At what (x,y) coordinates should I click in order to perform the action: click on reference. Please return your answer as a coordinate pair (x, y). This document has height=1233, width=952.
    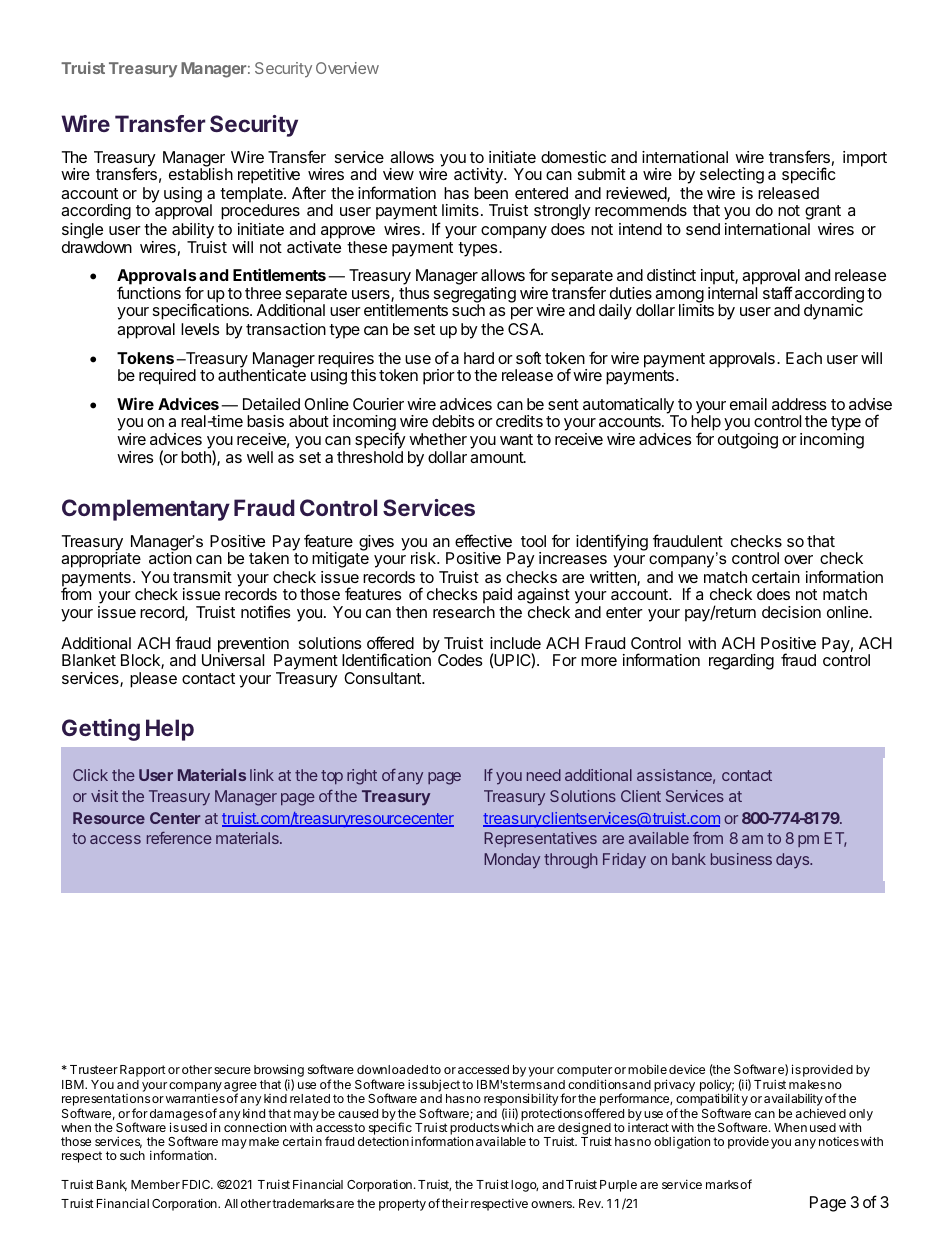
    Looking at the image, I should click on (179, 838).
